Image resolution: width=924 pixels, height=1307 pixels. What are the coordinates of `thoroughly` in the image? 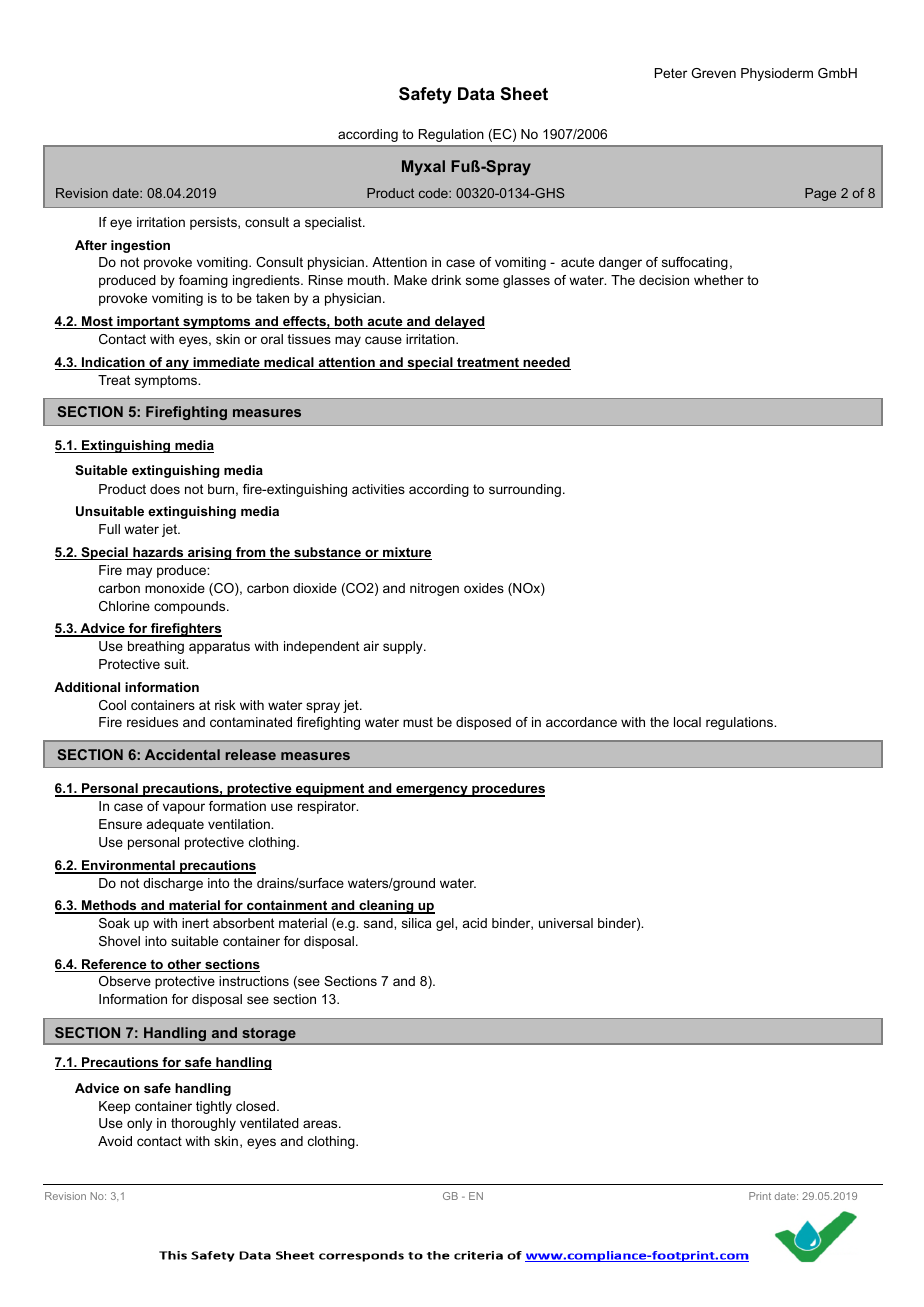 It's located at (203, 1124).
